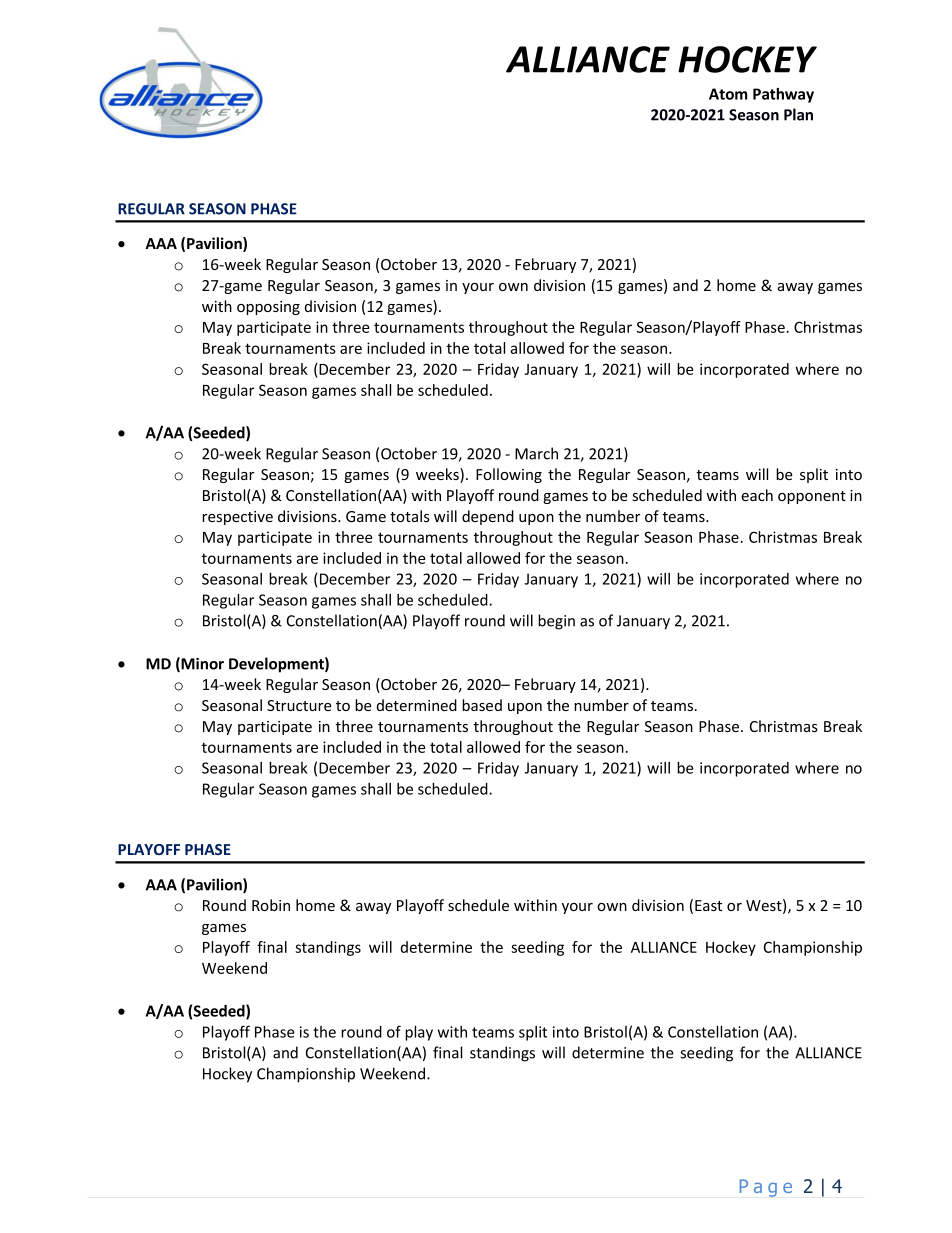 The height and width of the image is (1233, 952). Describe the element at coordinates (728, 94) in the image. I see `Atom` at that location.
